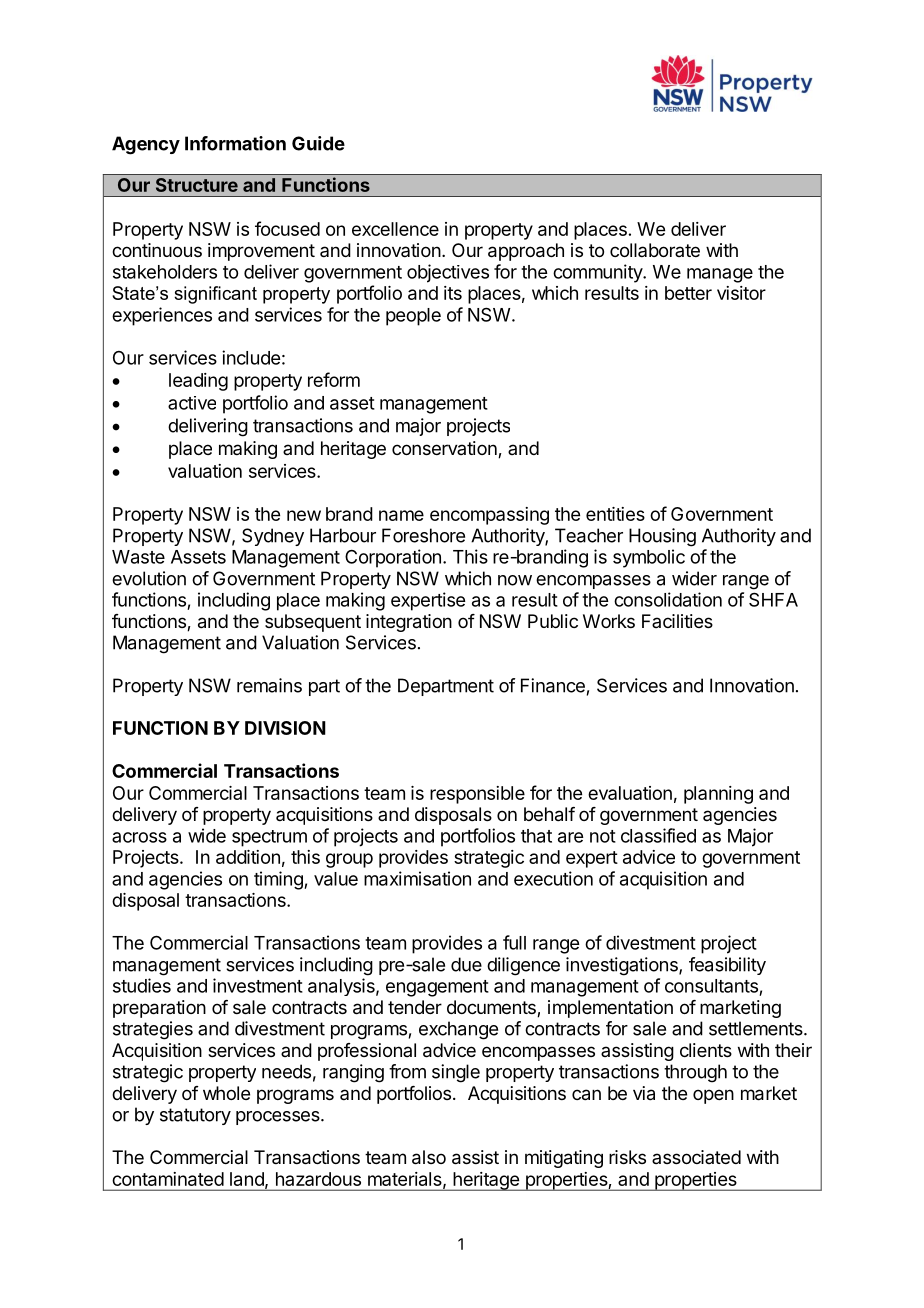  Describe the element at coordinates (395, 229) in the image. I see `excellence` at that location.
